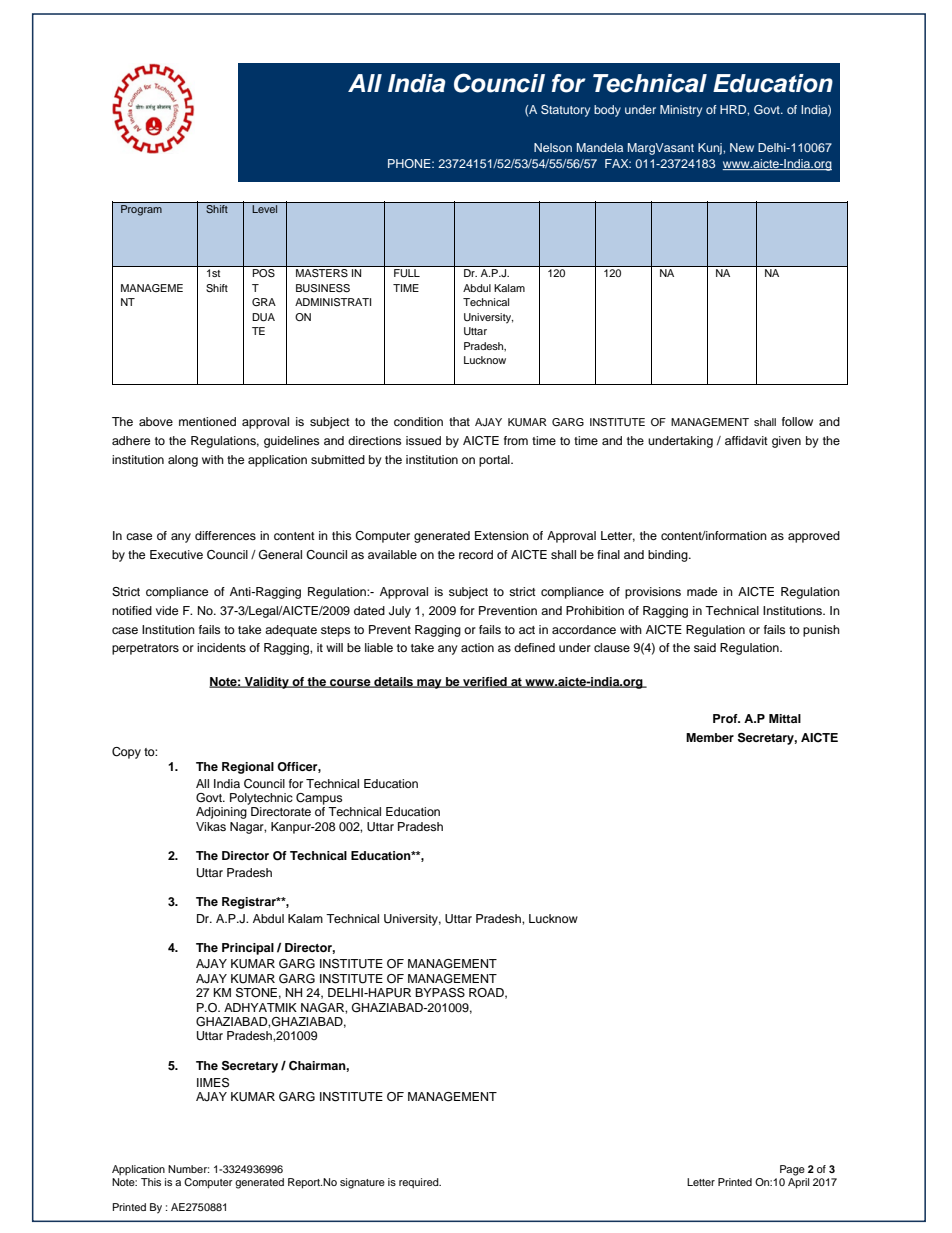 Image resolution: width=952 pixels, height=1233 pixels. I want to click on action, so click(477, 647).
